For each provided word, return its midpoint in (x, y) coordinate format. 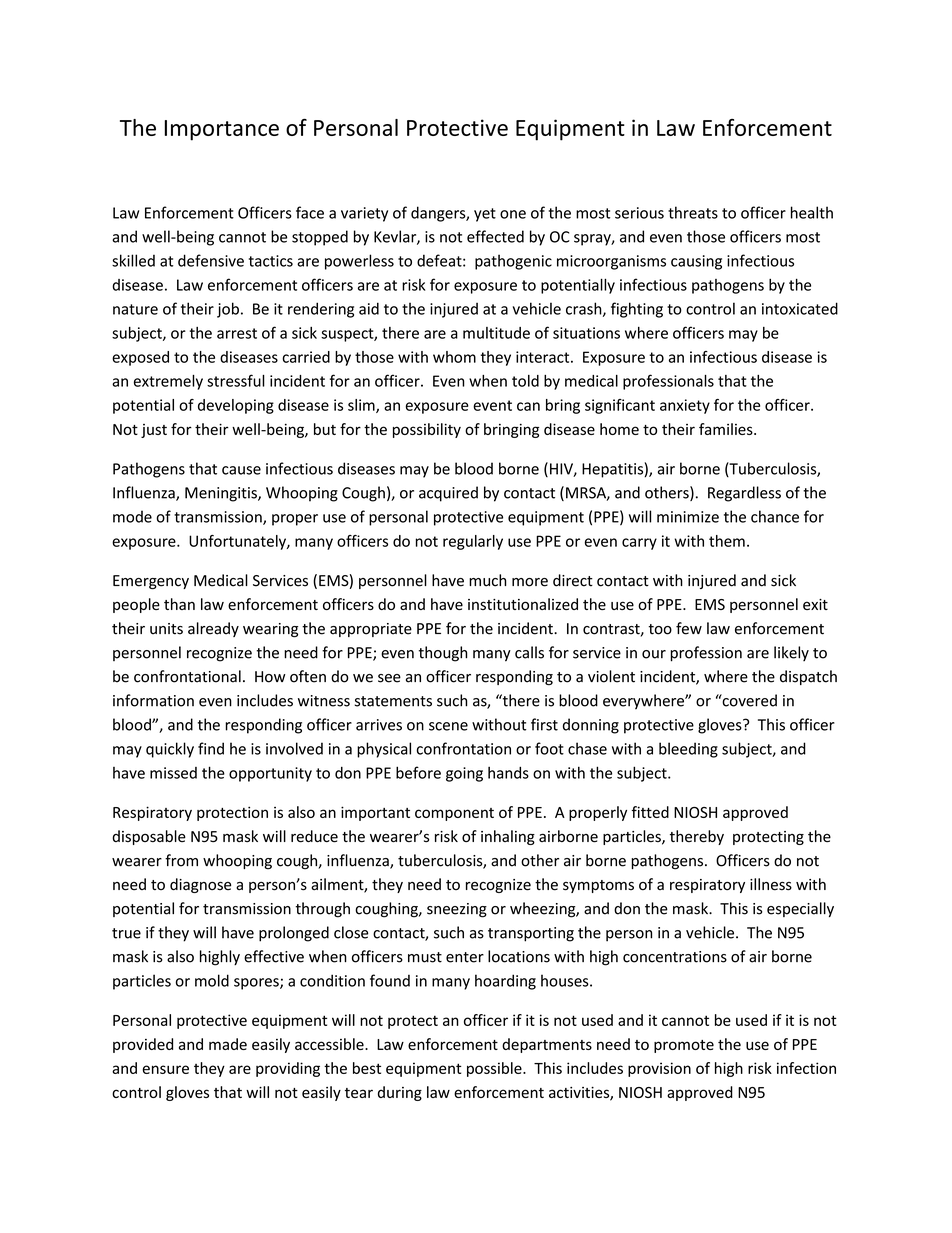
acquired (448, 494)
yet (485, 215)
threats (693, 212)
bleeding (688, 750)
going (464, 774)
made (228, 1044)
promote (684, 1046)
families (727, 429)
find (211, 748)
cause (241, 470)
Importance (222, 130)
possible (495, 1069)
